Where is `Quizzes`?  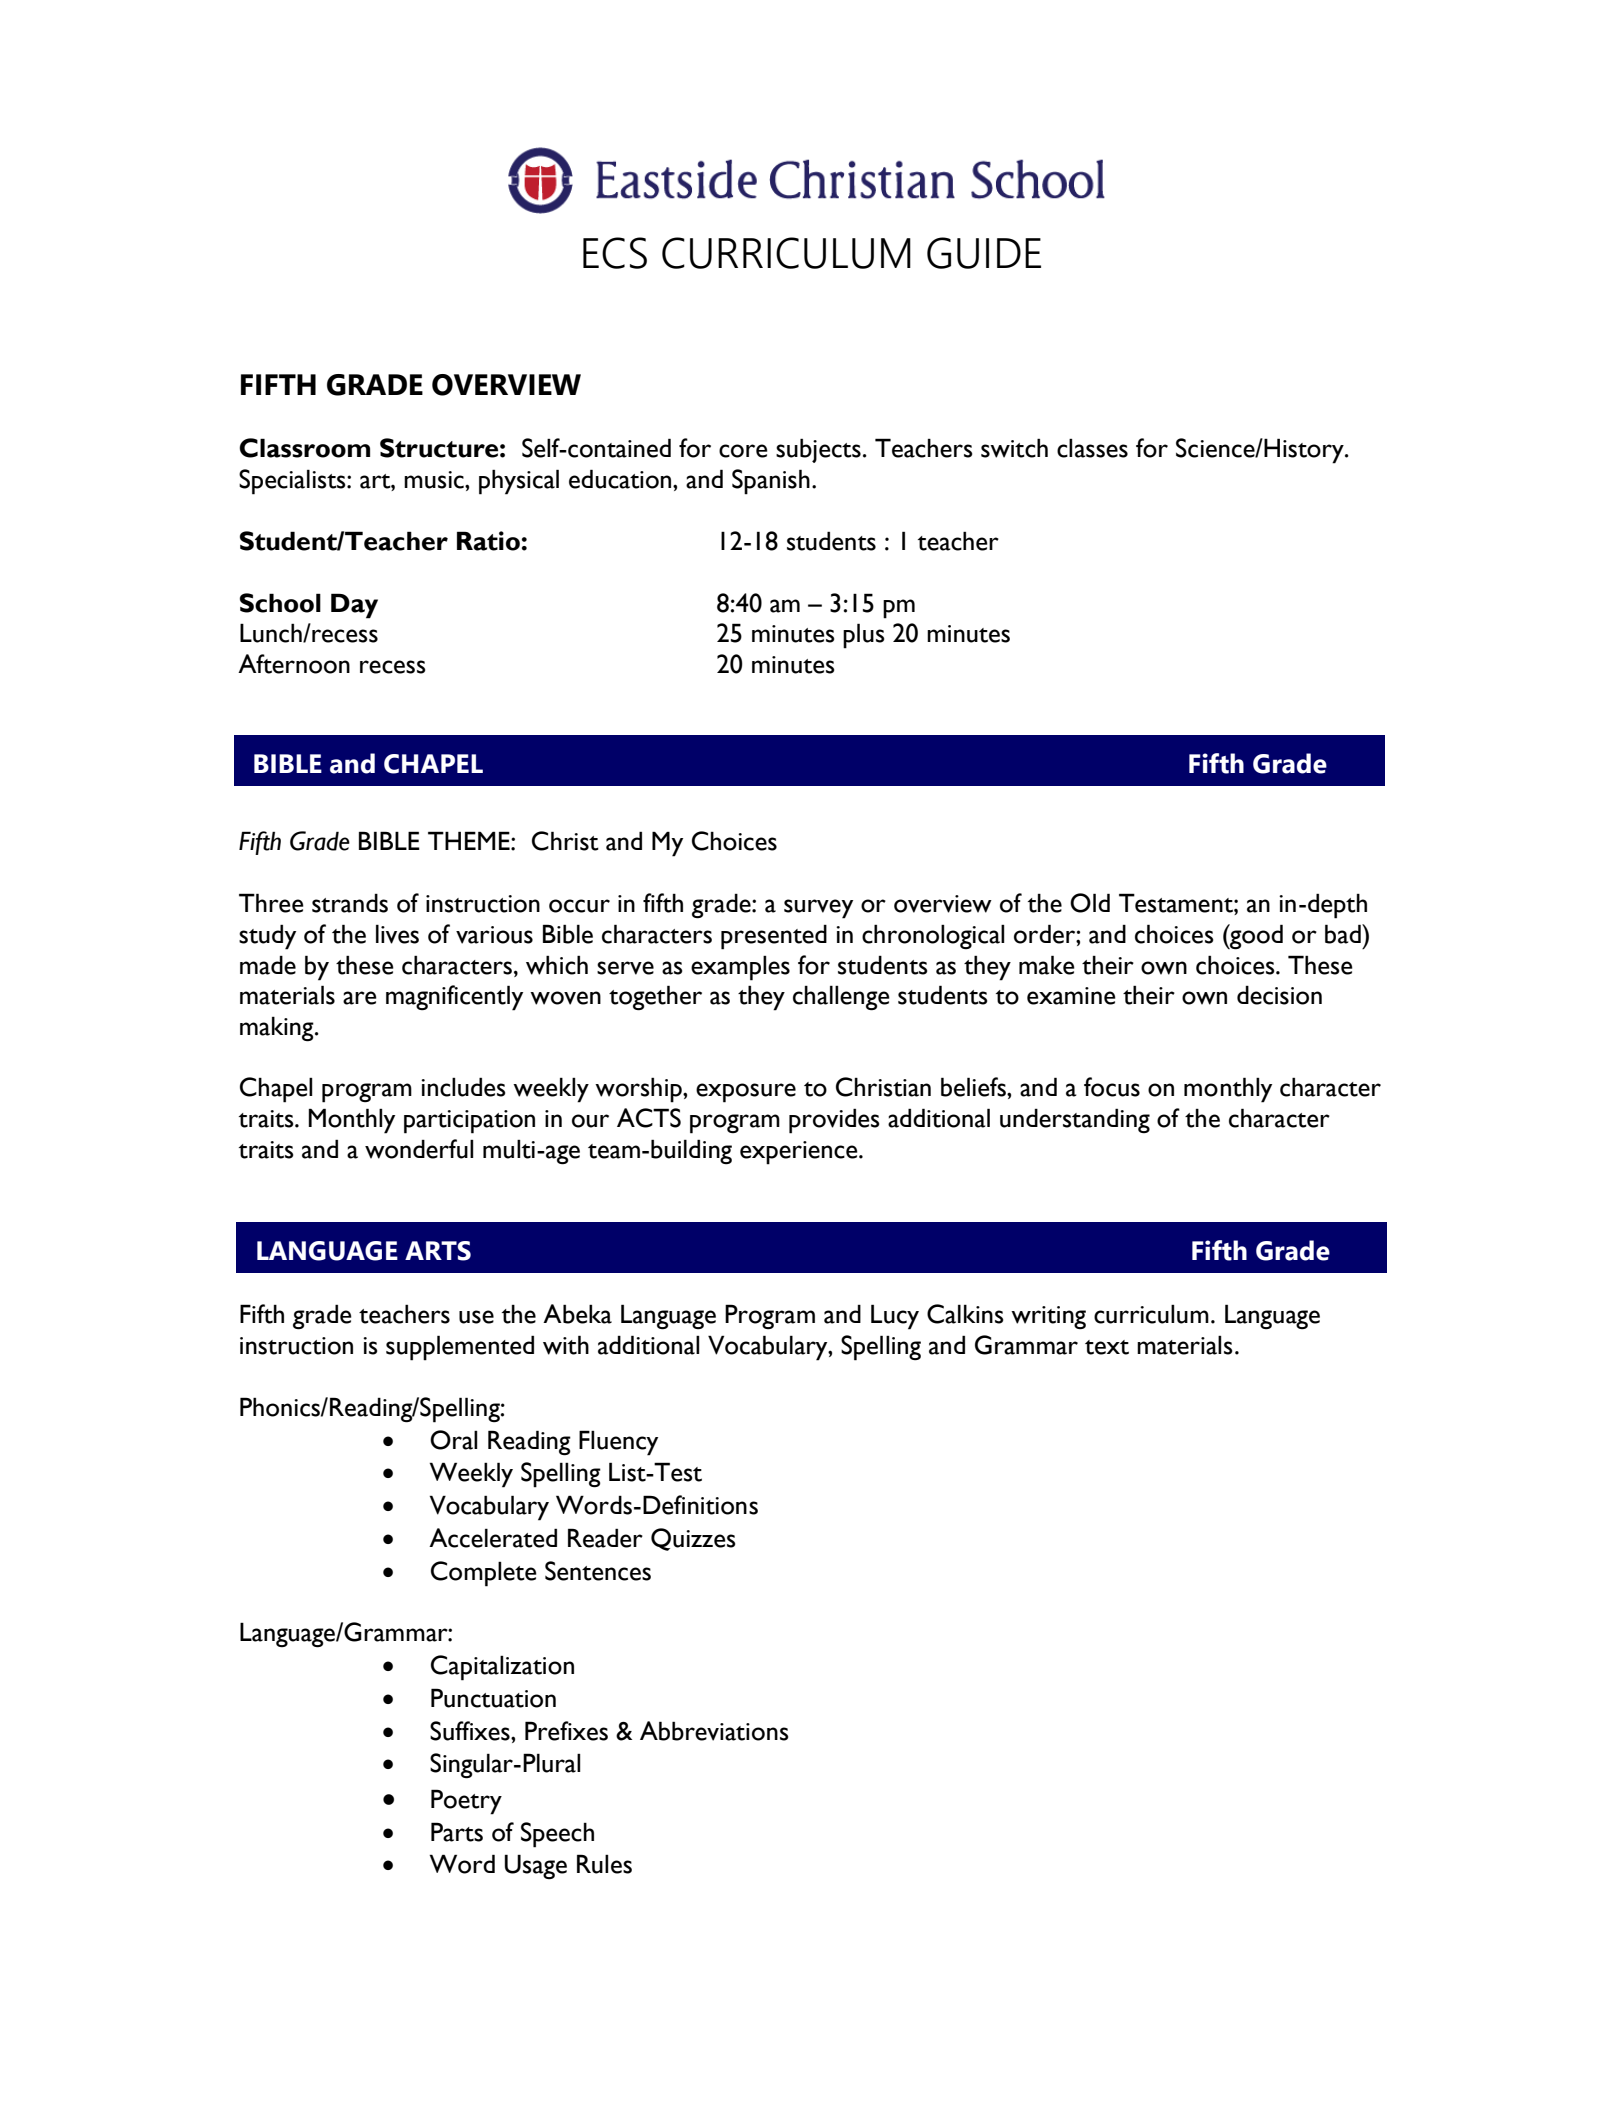
Quizzes is located at coordinates (693, 1539).
